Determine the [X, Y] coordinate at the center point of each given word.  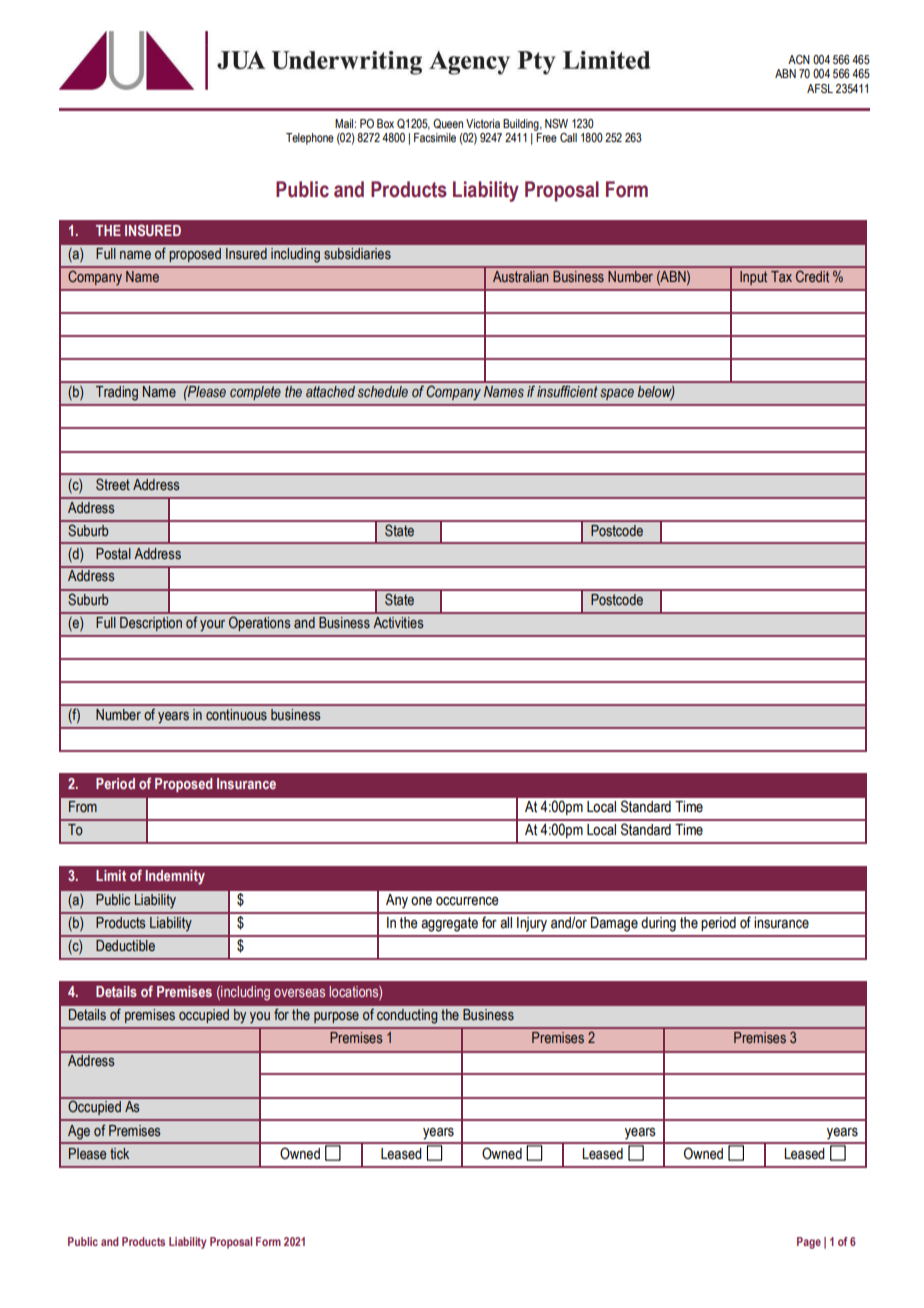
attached [330, 391]
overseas [299, 993]
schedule [383, 392]
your [212, 626]
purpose [336, 1017]
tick [119, 1153]
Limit [111, 875]
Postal [113, 554]
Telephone [310, 139]
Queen [448, 124]
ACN [799, 59]
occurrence [467, 901]
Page [809, 1243]
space [617, 394]
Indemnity [175, 877]
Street [113, 484]
